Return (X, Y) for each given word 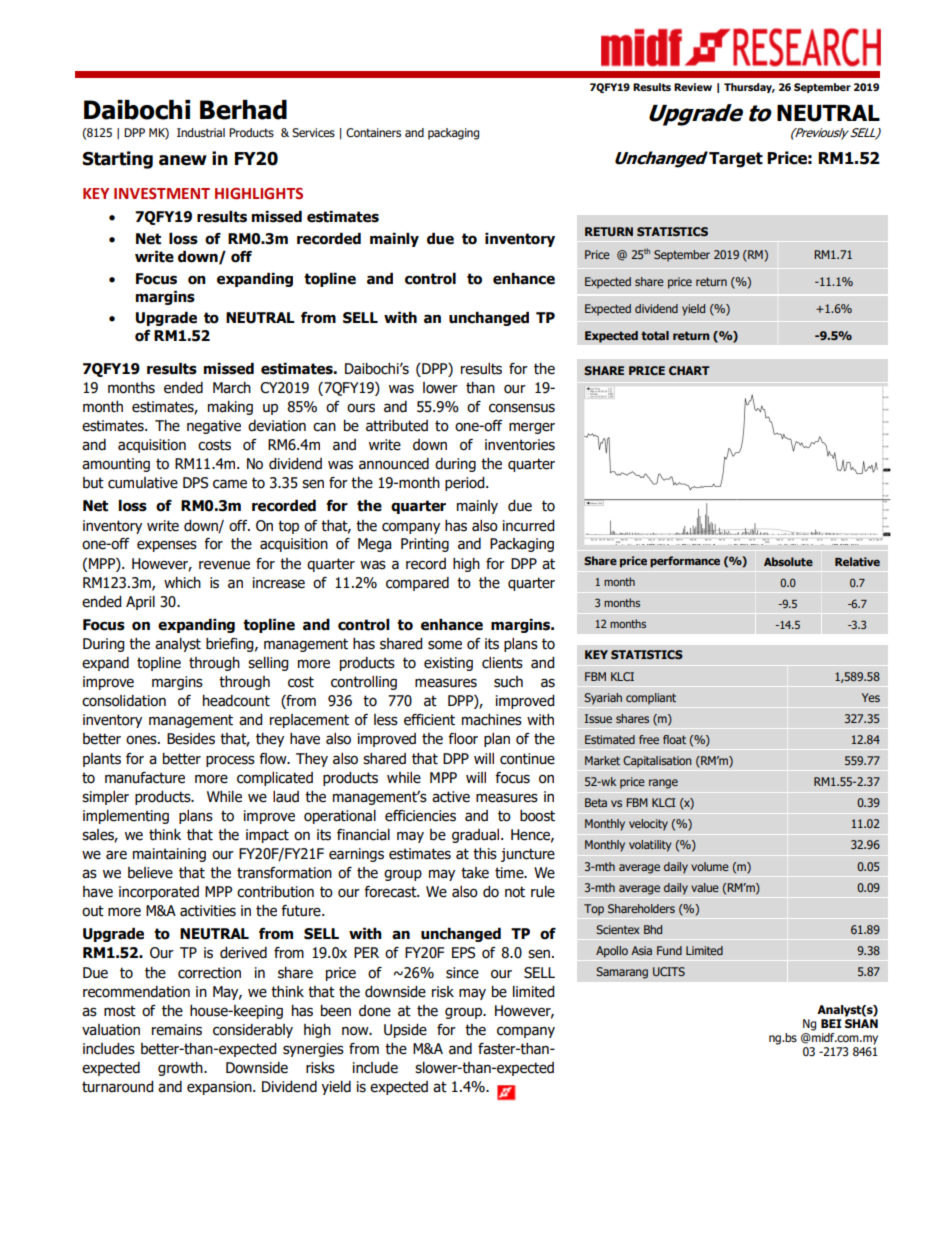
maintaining (169, 855)
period (466, 484)
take (475, 873)
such (508, 682)
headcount (236, 701)
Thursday (749, 88)
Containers (373, 133)
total (655, 335)
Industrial (201, 132)
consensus (522, 408)
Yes (871, 697)
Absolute (788, 561)
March (232, 388)
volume (710, 866)
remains (177, 1030)
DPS (195, 483)
